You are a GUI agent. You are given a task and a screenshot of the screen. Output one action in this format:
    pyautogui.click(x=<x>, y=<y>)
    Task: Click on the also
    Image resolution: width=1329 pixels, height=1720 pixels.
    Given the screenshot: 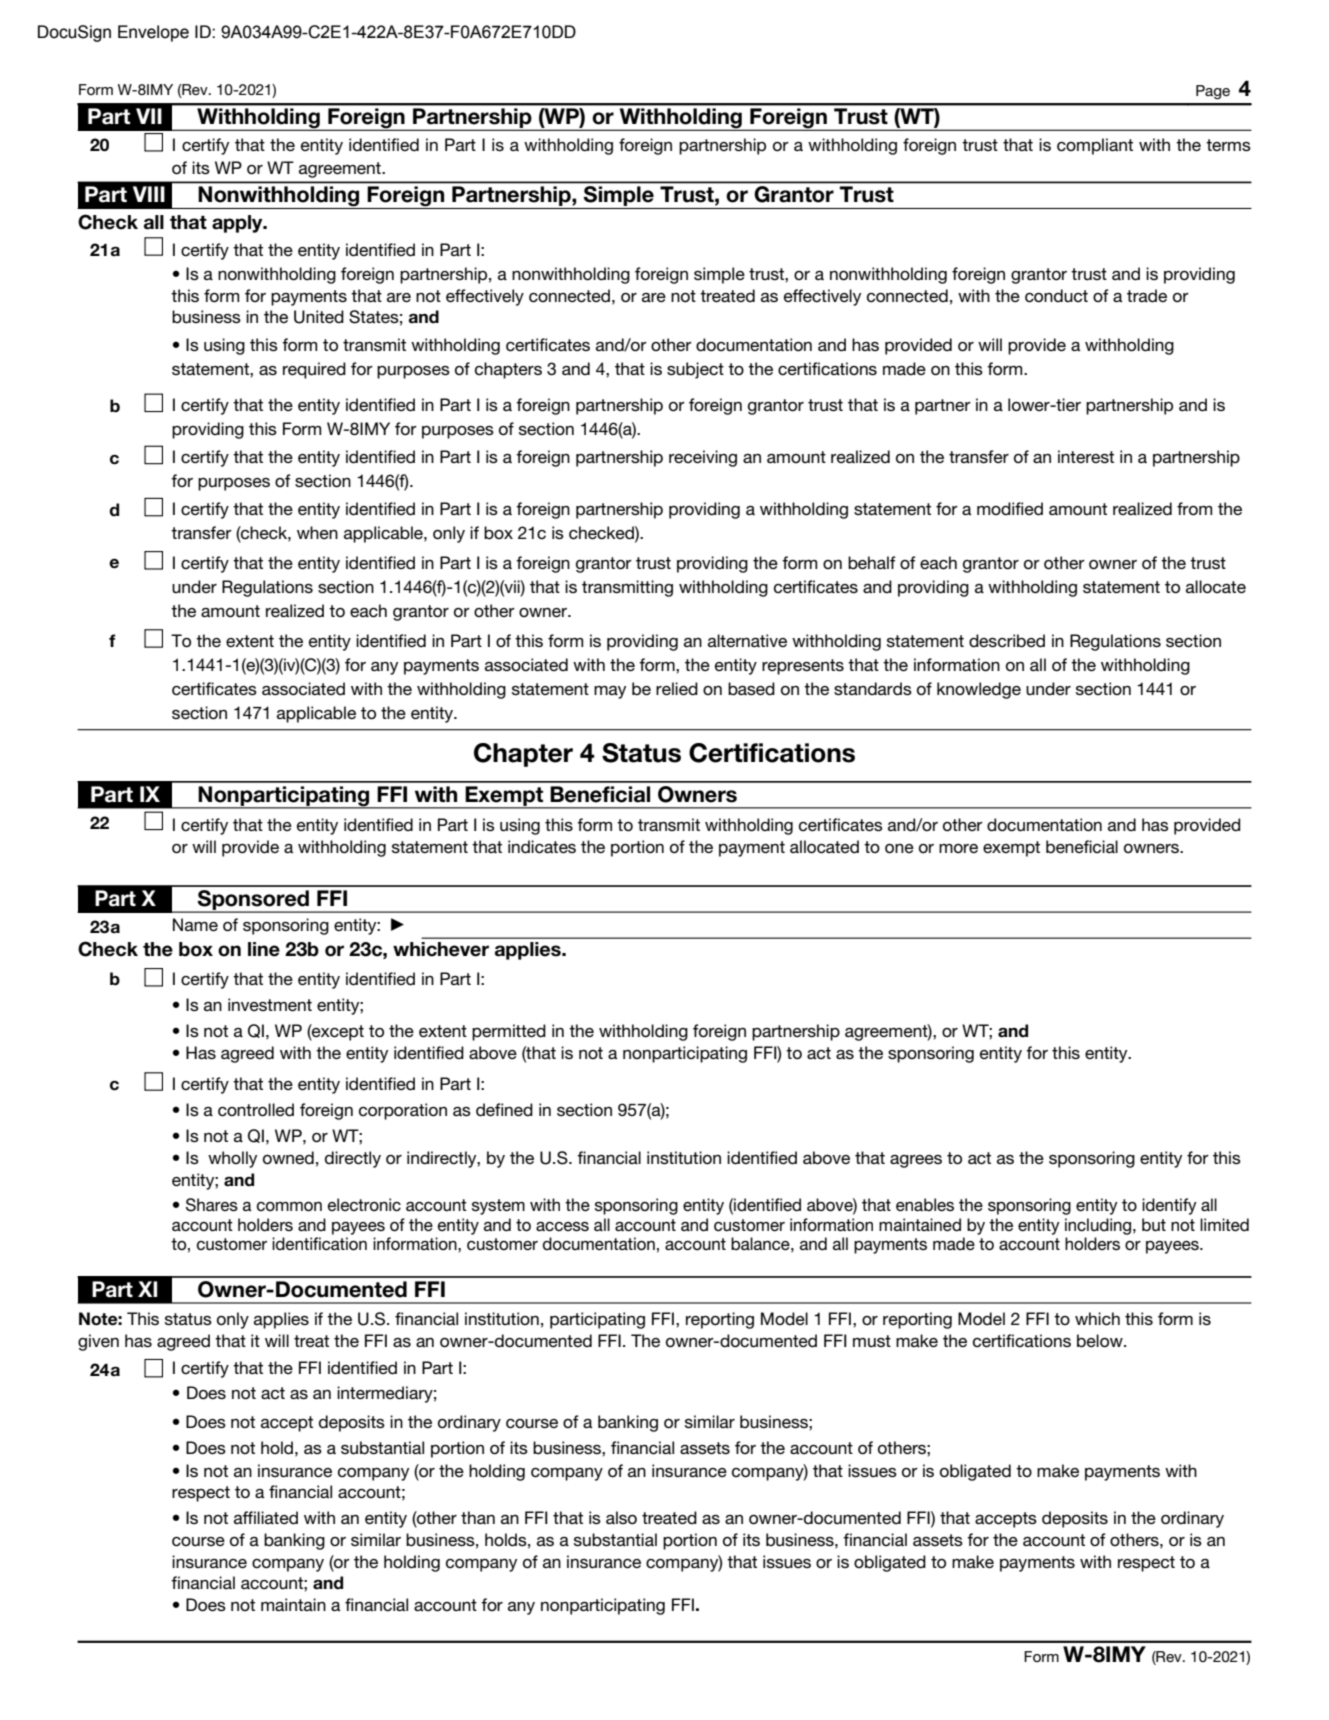 What is the action you would take?
    pyautogui.click(x=621, y=1518)
